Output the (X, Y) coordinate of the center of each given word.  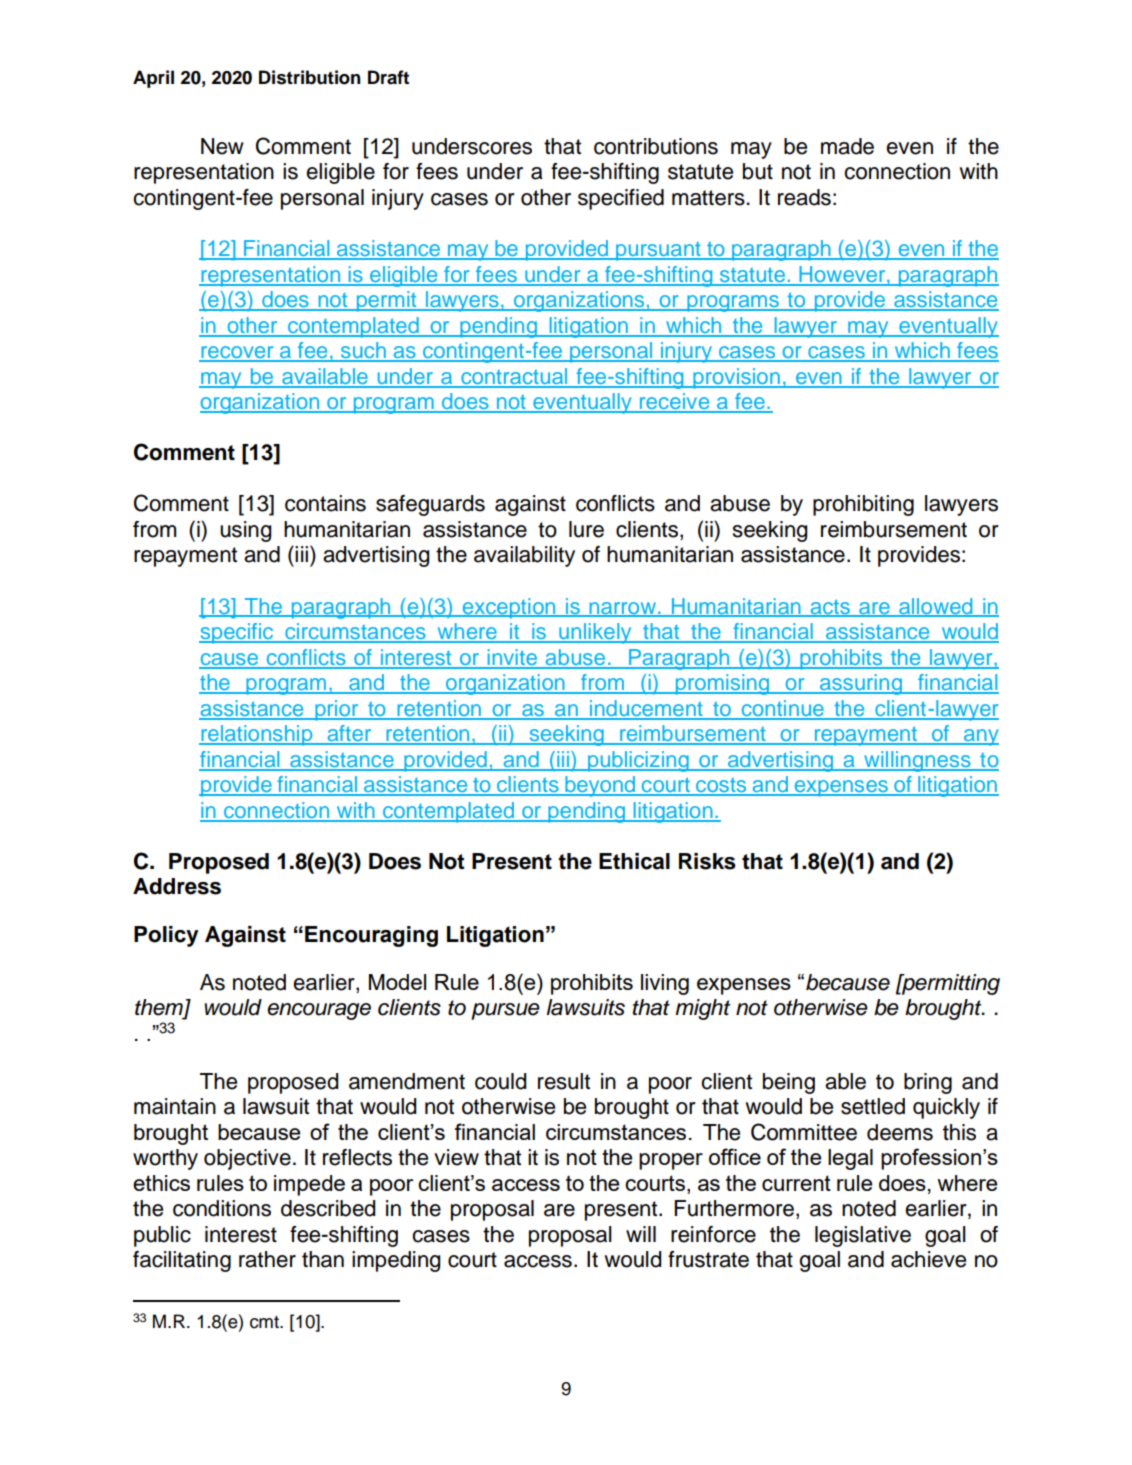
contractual (514, 377)
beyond (600, 786)
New (222, 146)
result (564, 1081)
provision (736, 378)
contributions (656, 146)
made (847, 146)
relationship (257, 735)
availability (524, 556)
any (980, 737)
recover (237, 353)
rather (267, 1259)
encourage (319, 1011)
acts (830, 607)
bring (928, 1083)
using (246, 531)
